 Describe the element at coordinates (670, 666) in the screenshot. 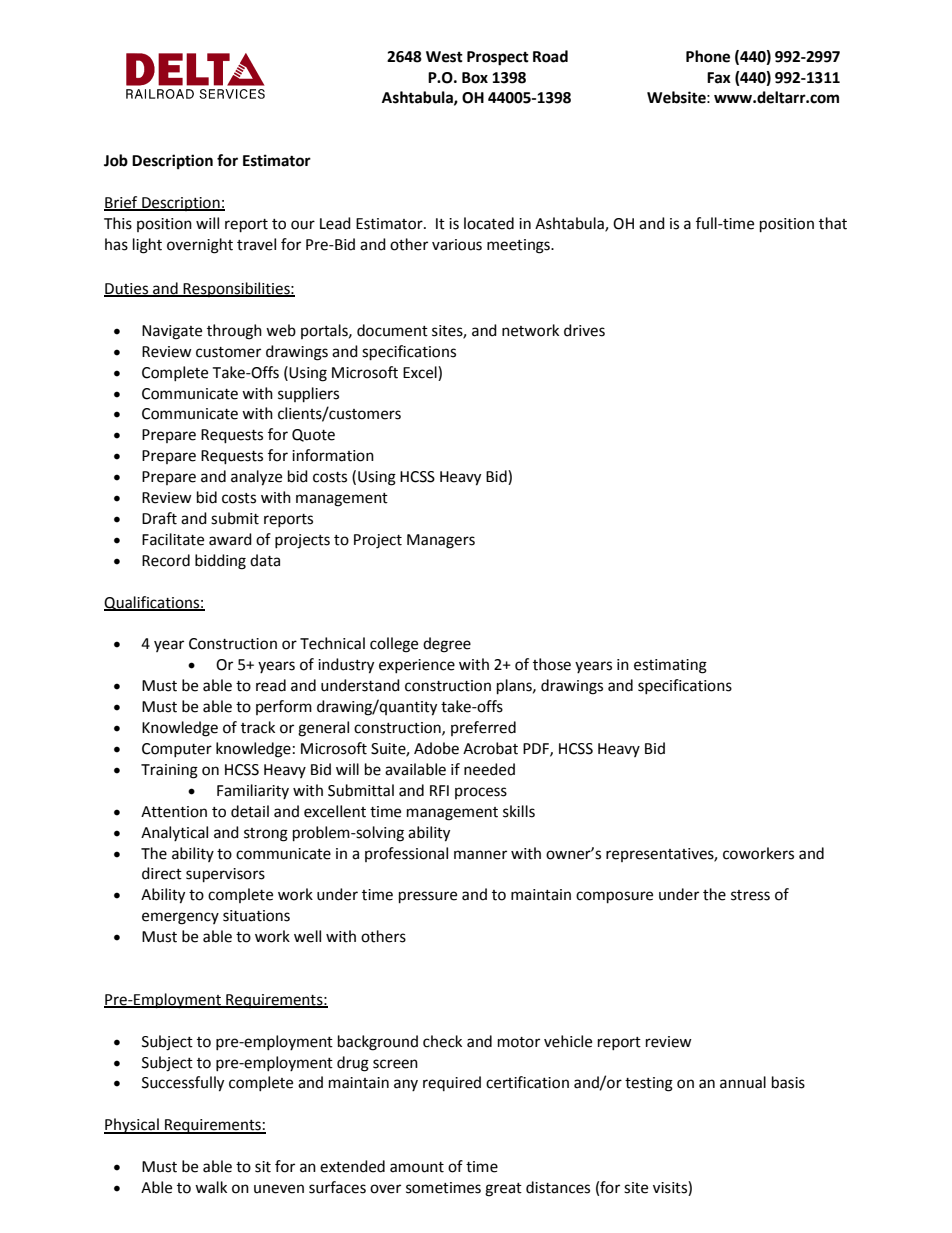

I see `estimating` at that location.
